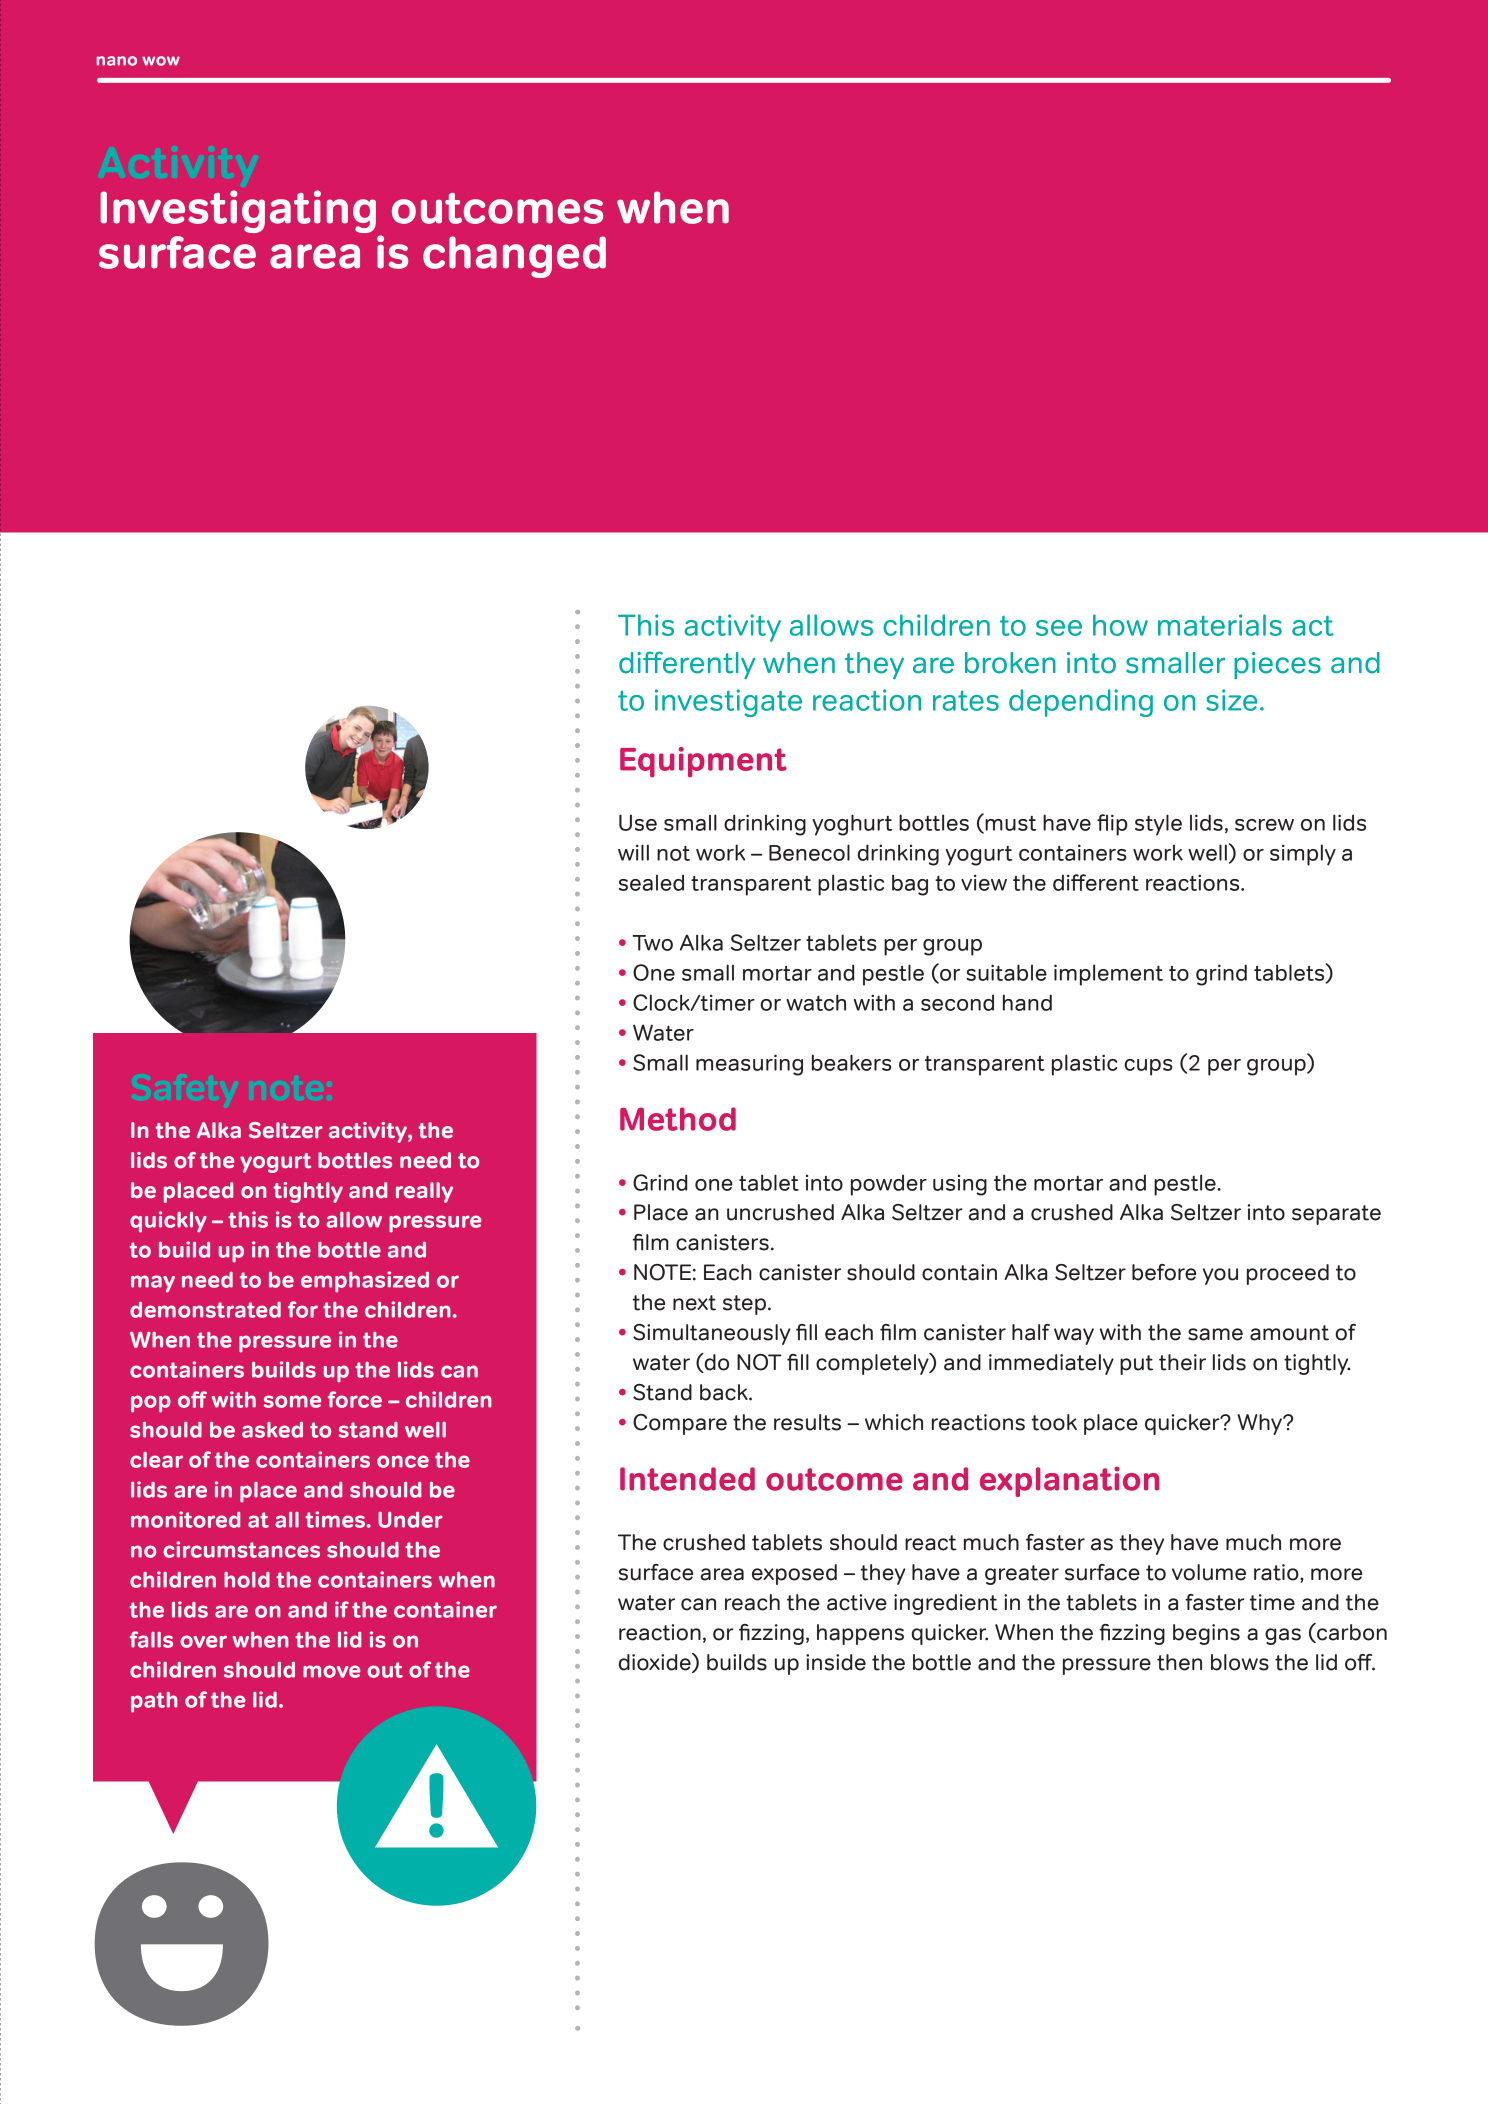 The height and width of the page is (2104, 1488). Describe the element at coordinates (744, 1305) in the page. I see `step` at that location.
